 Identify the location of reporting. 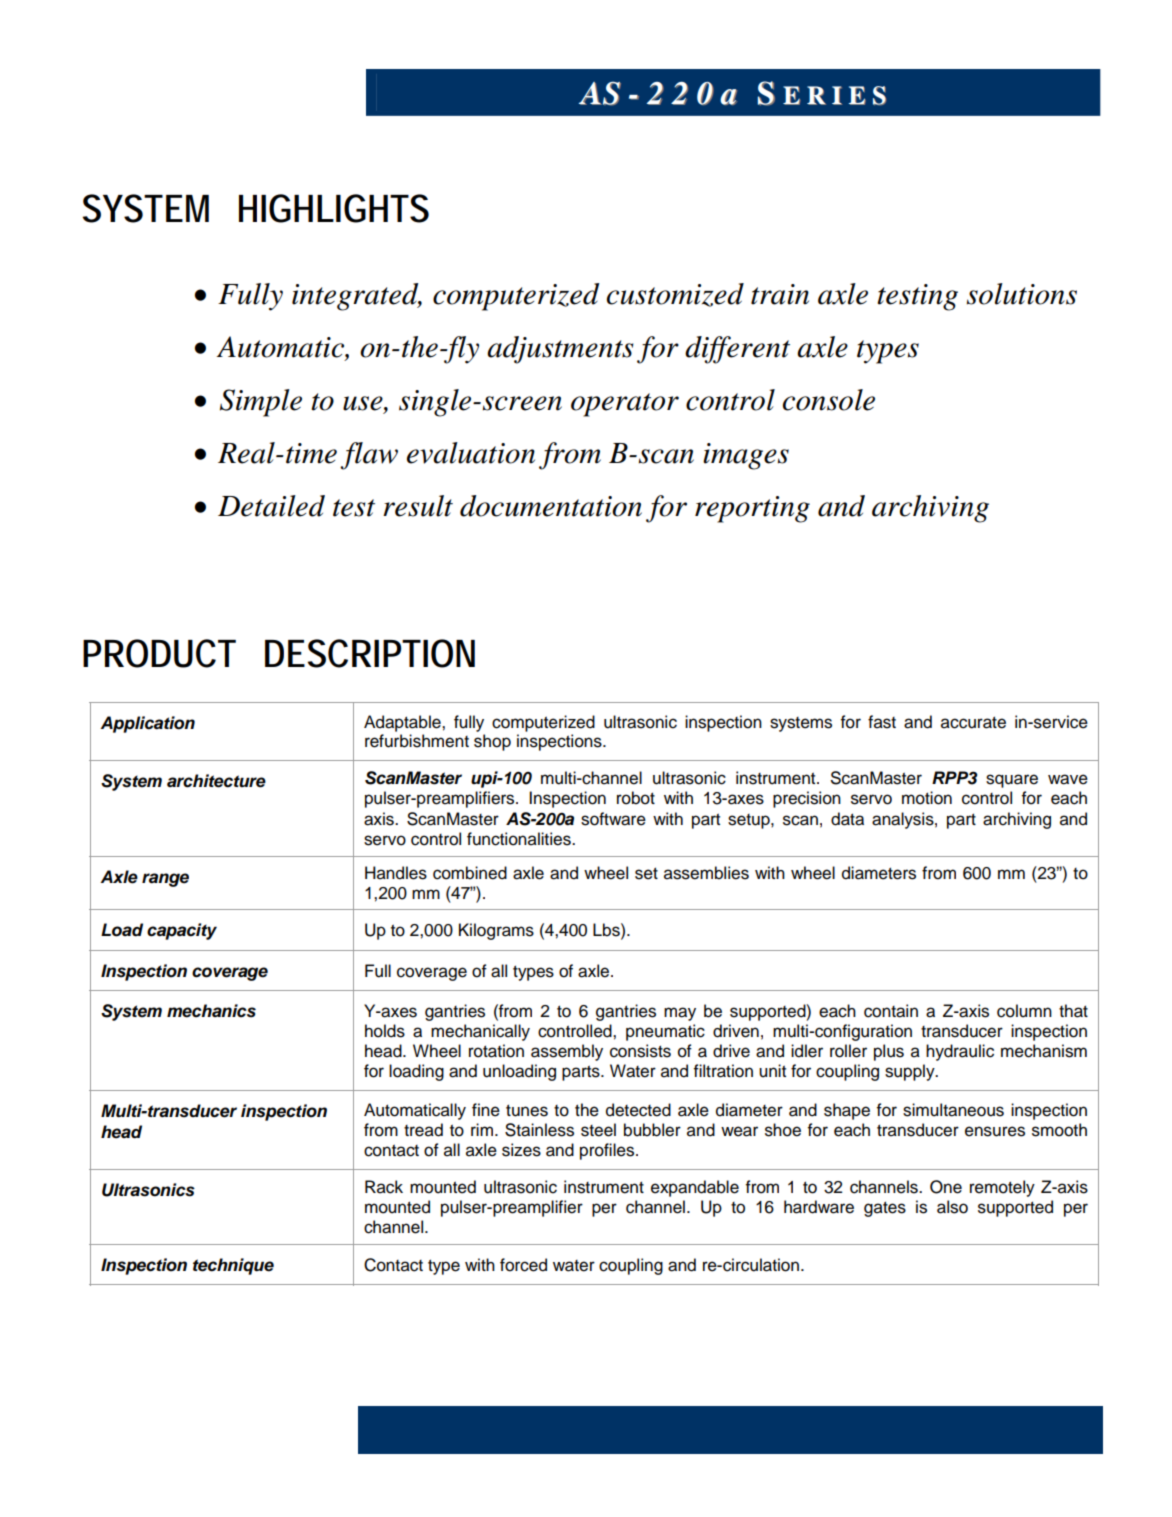
(752, 509).
